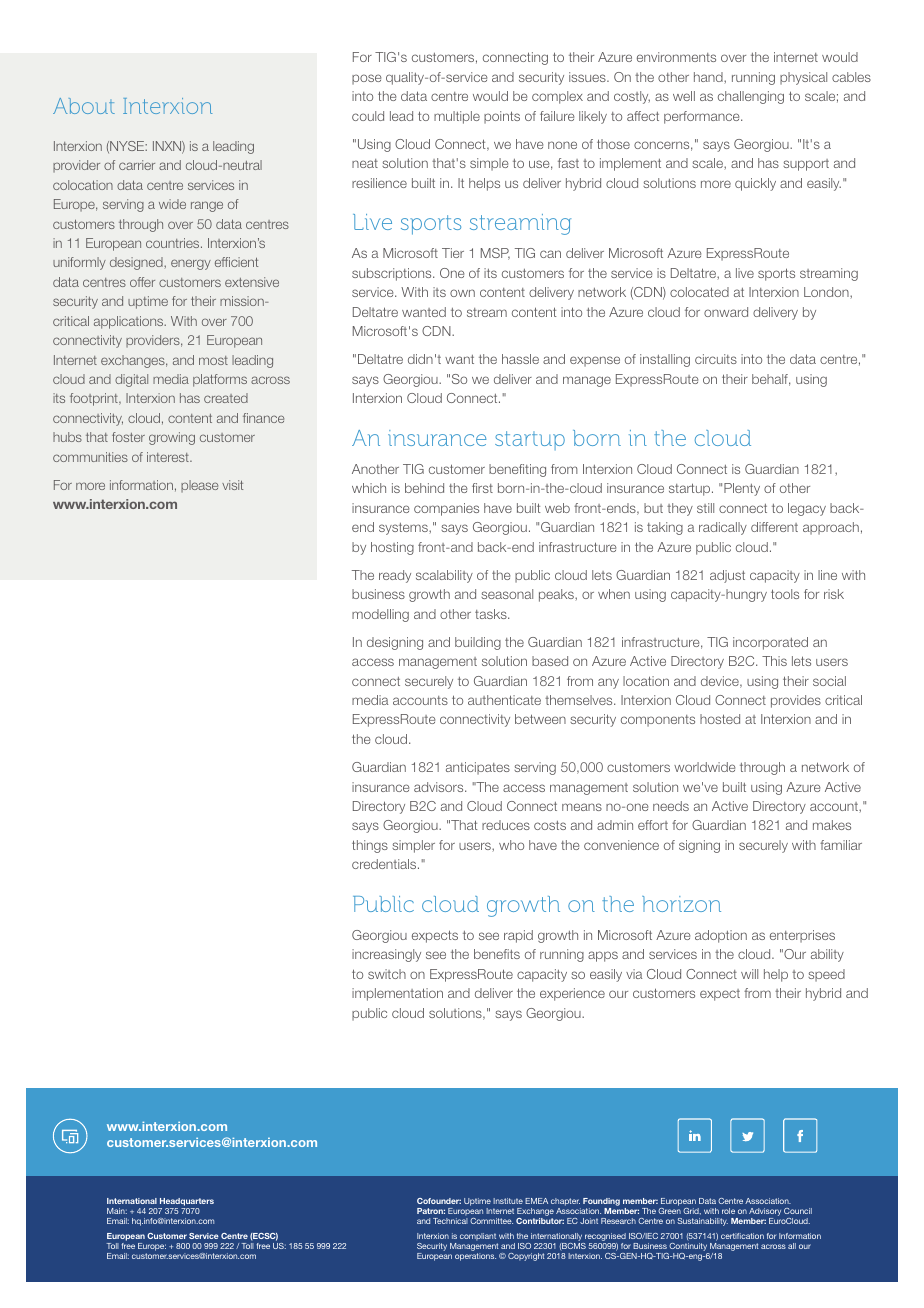  Describe the element at coordinates (450, 1221) in the image. I see `Technical` at that location.
